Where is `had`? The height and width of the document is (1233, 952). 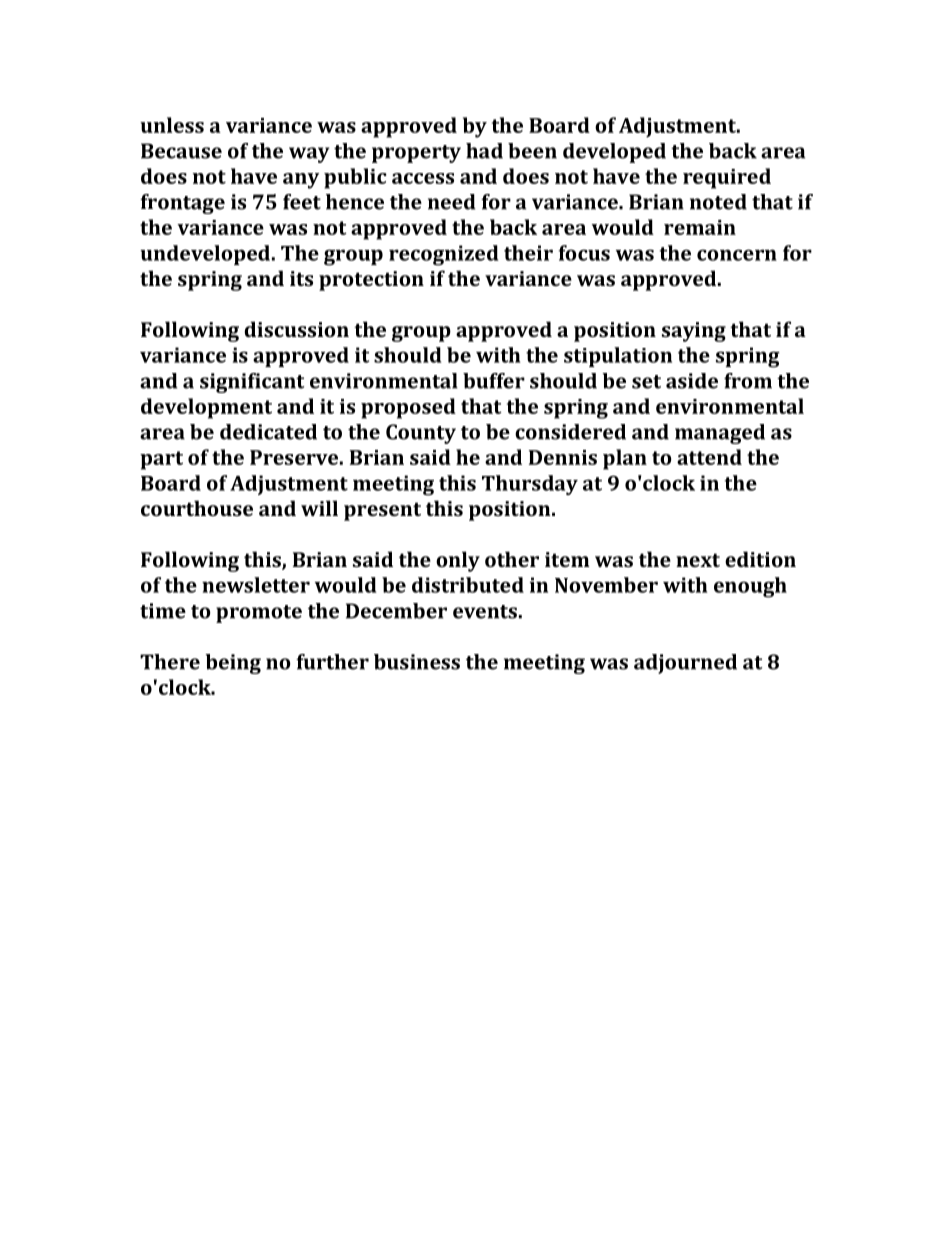
had is located at coordinates (484, 151).
